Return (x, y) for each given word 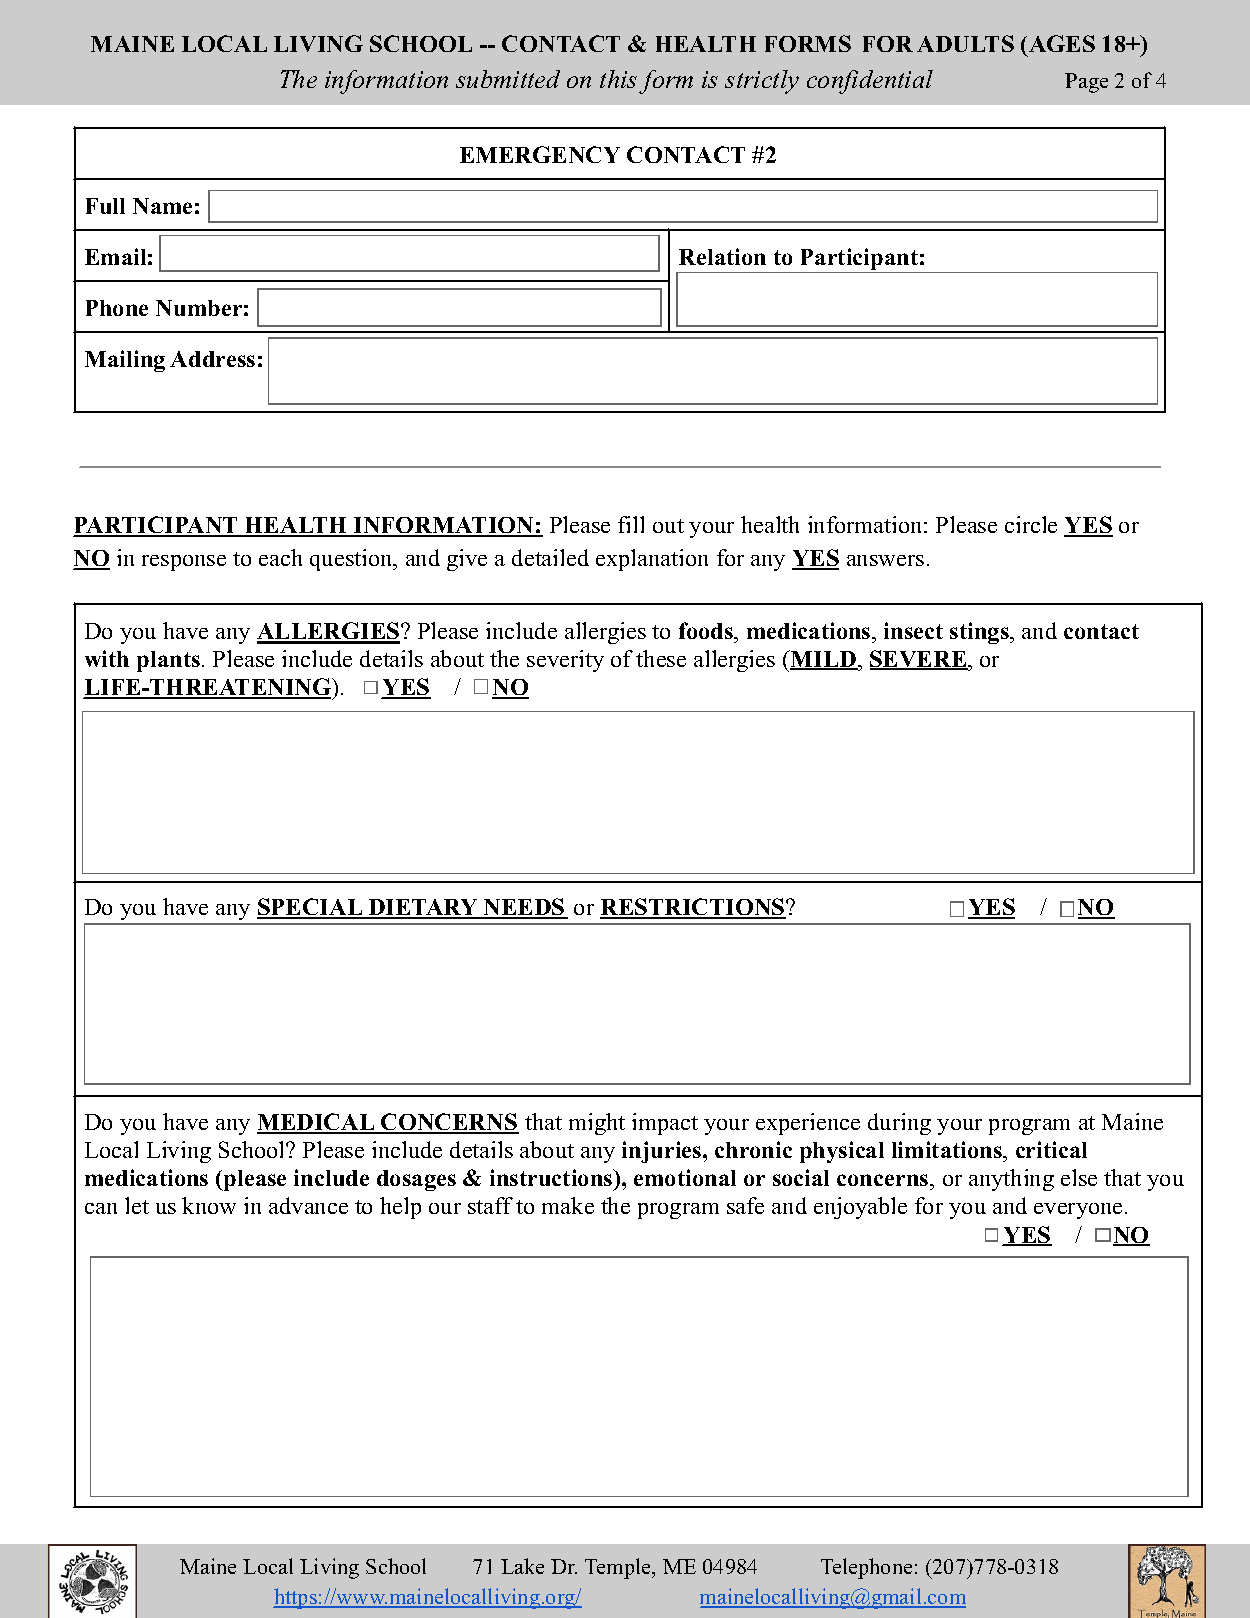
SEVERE (919, 660)
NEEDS (524, 908)
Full (105, 206)
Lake (522, 1566)
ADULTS (965, 43)
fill (631, 524)
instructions (552, 1177)
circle (1031, 524)
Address (212, 359)
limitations (948, 1149)
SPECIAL (311, 908)
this (618, 79)
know (209, 1205)
